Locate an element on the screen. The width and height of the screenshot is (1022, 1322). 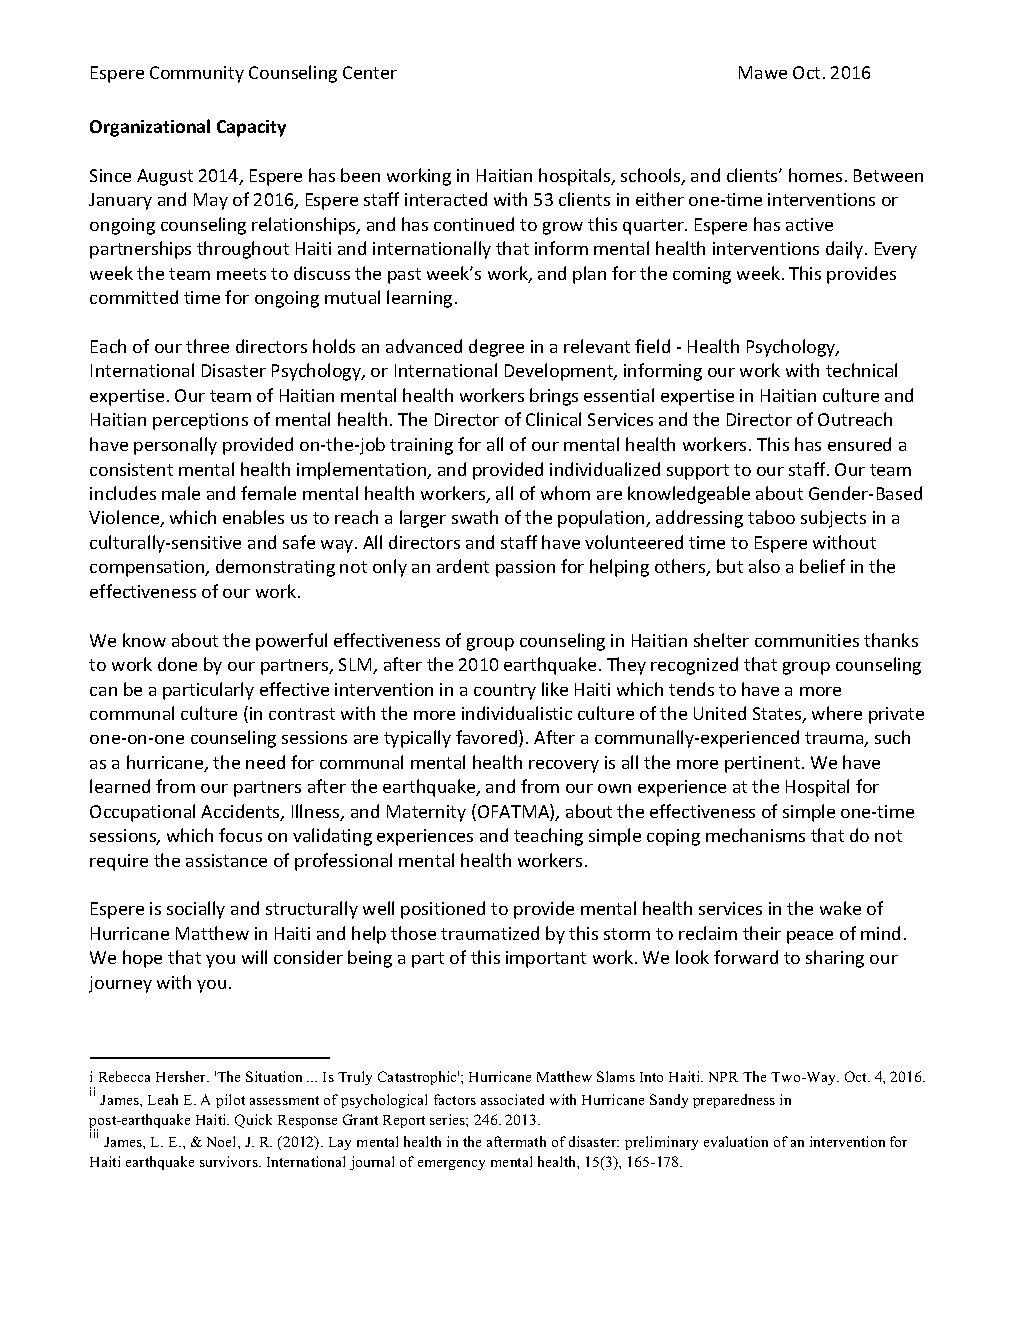
done is located at coordinates (177, 664).
